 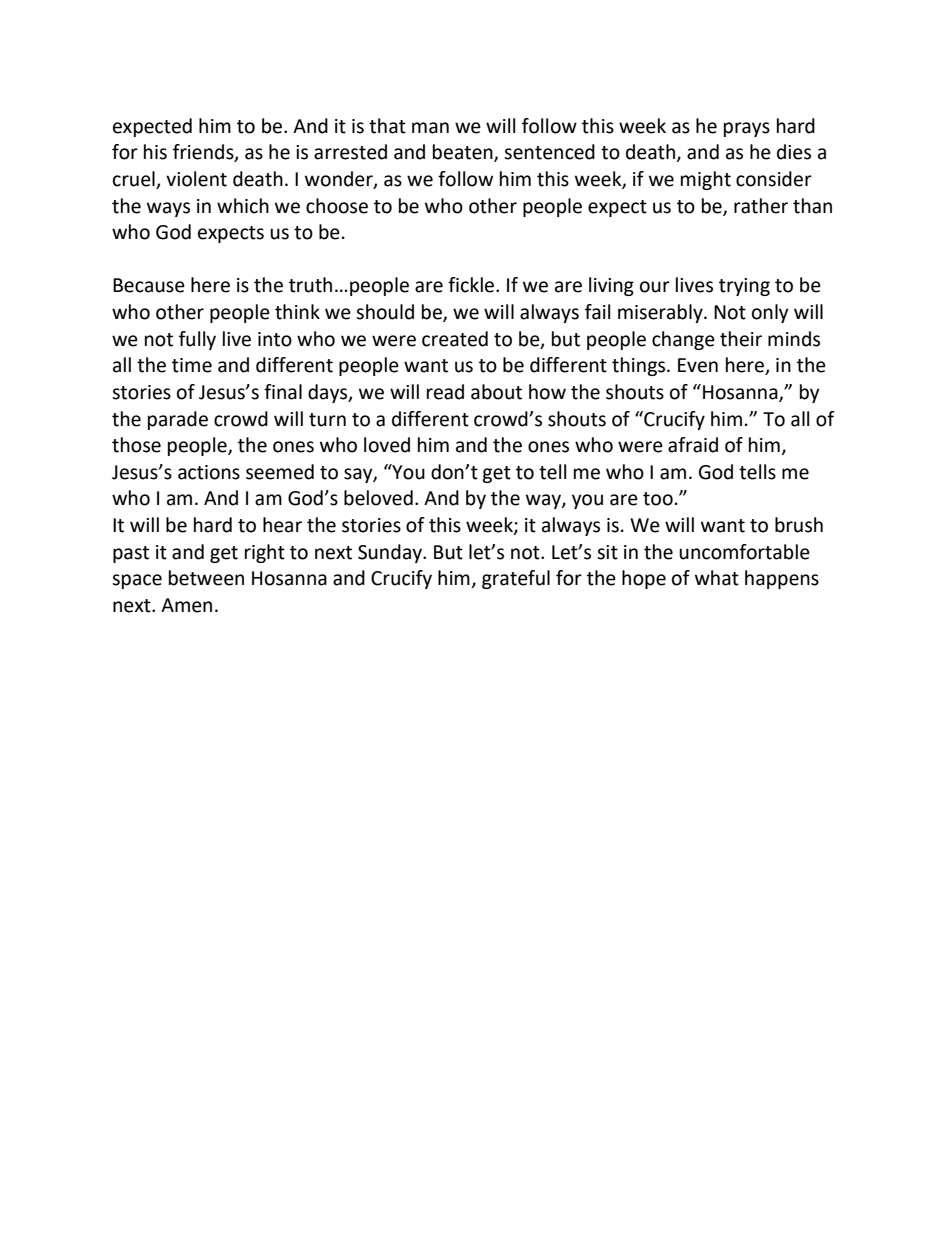 I want to click on grateful, so click(x=516, y=579).
